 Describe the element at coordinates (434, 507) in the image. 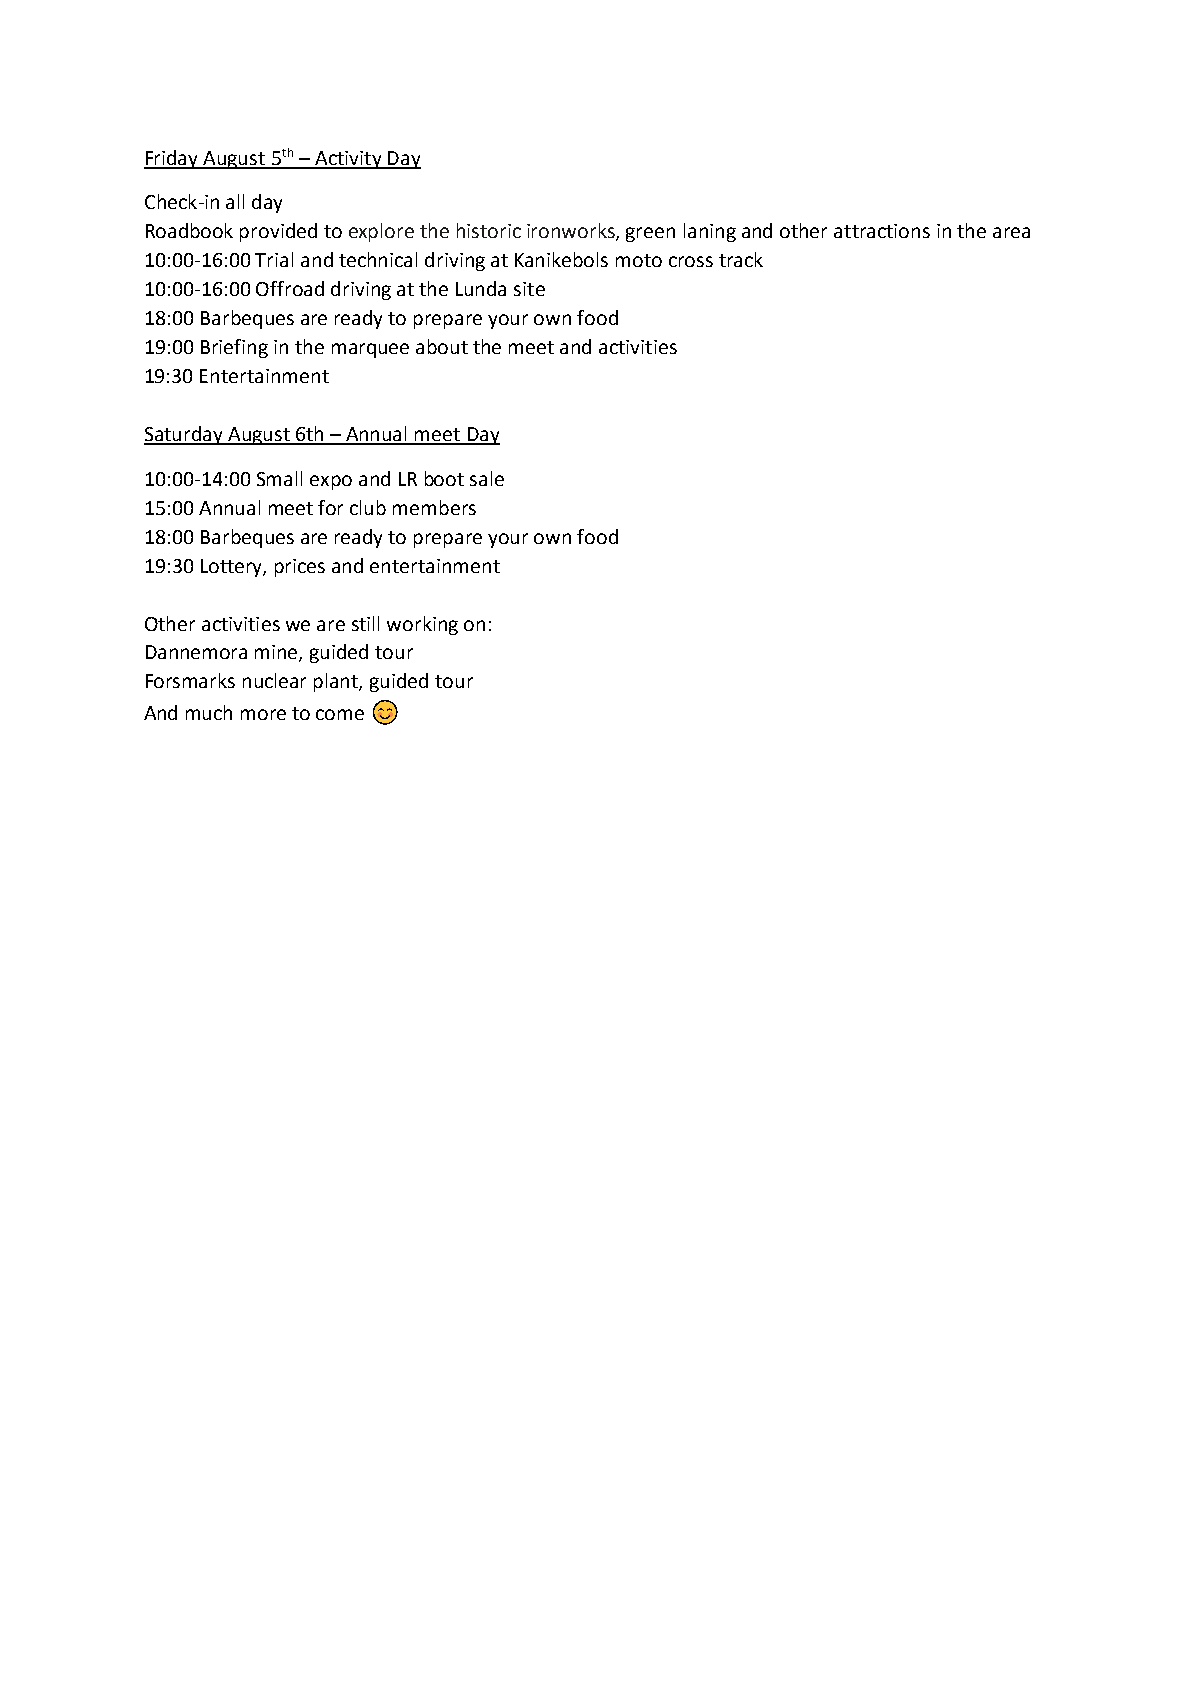

I see `members` at that location.
